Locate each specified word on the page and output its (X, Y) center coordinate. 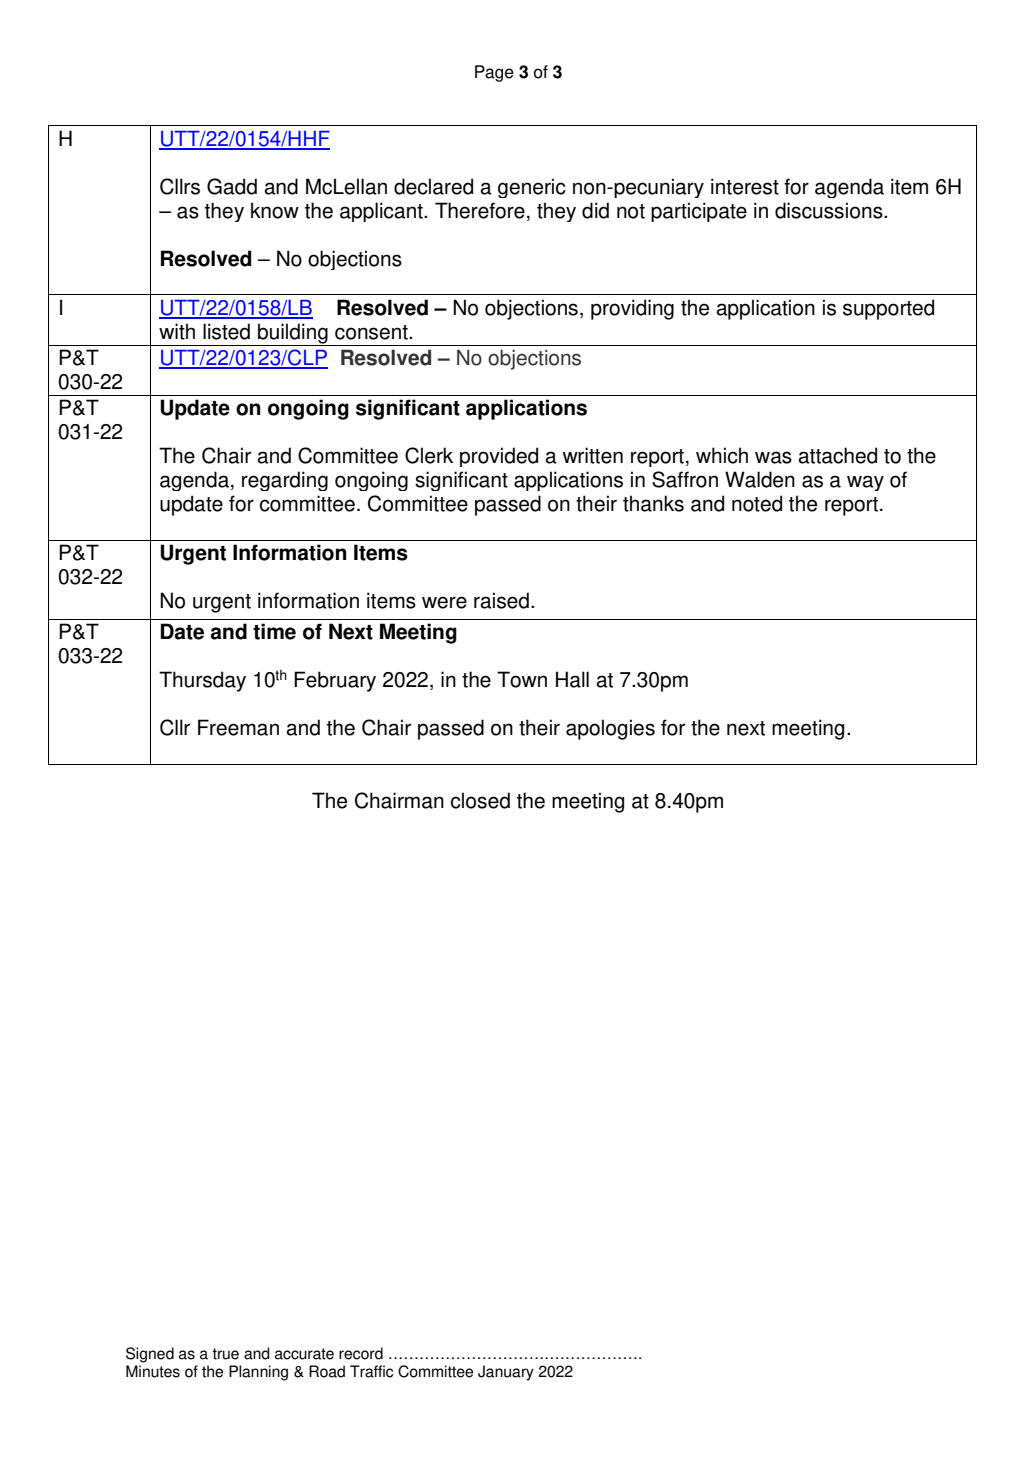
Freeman (238, 727)
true (225, 1354)
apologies (610, 729)
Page (494, 73)
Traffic (371, 1371)
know (275, 210)
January (506, 1373)
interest (745, 186)
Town (522, 679)
